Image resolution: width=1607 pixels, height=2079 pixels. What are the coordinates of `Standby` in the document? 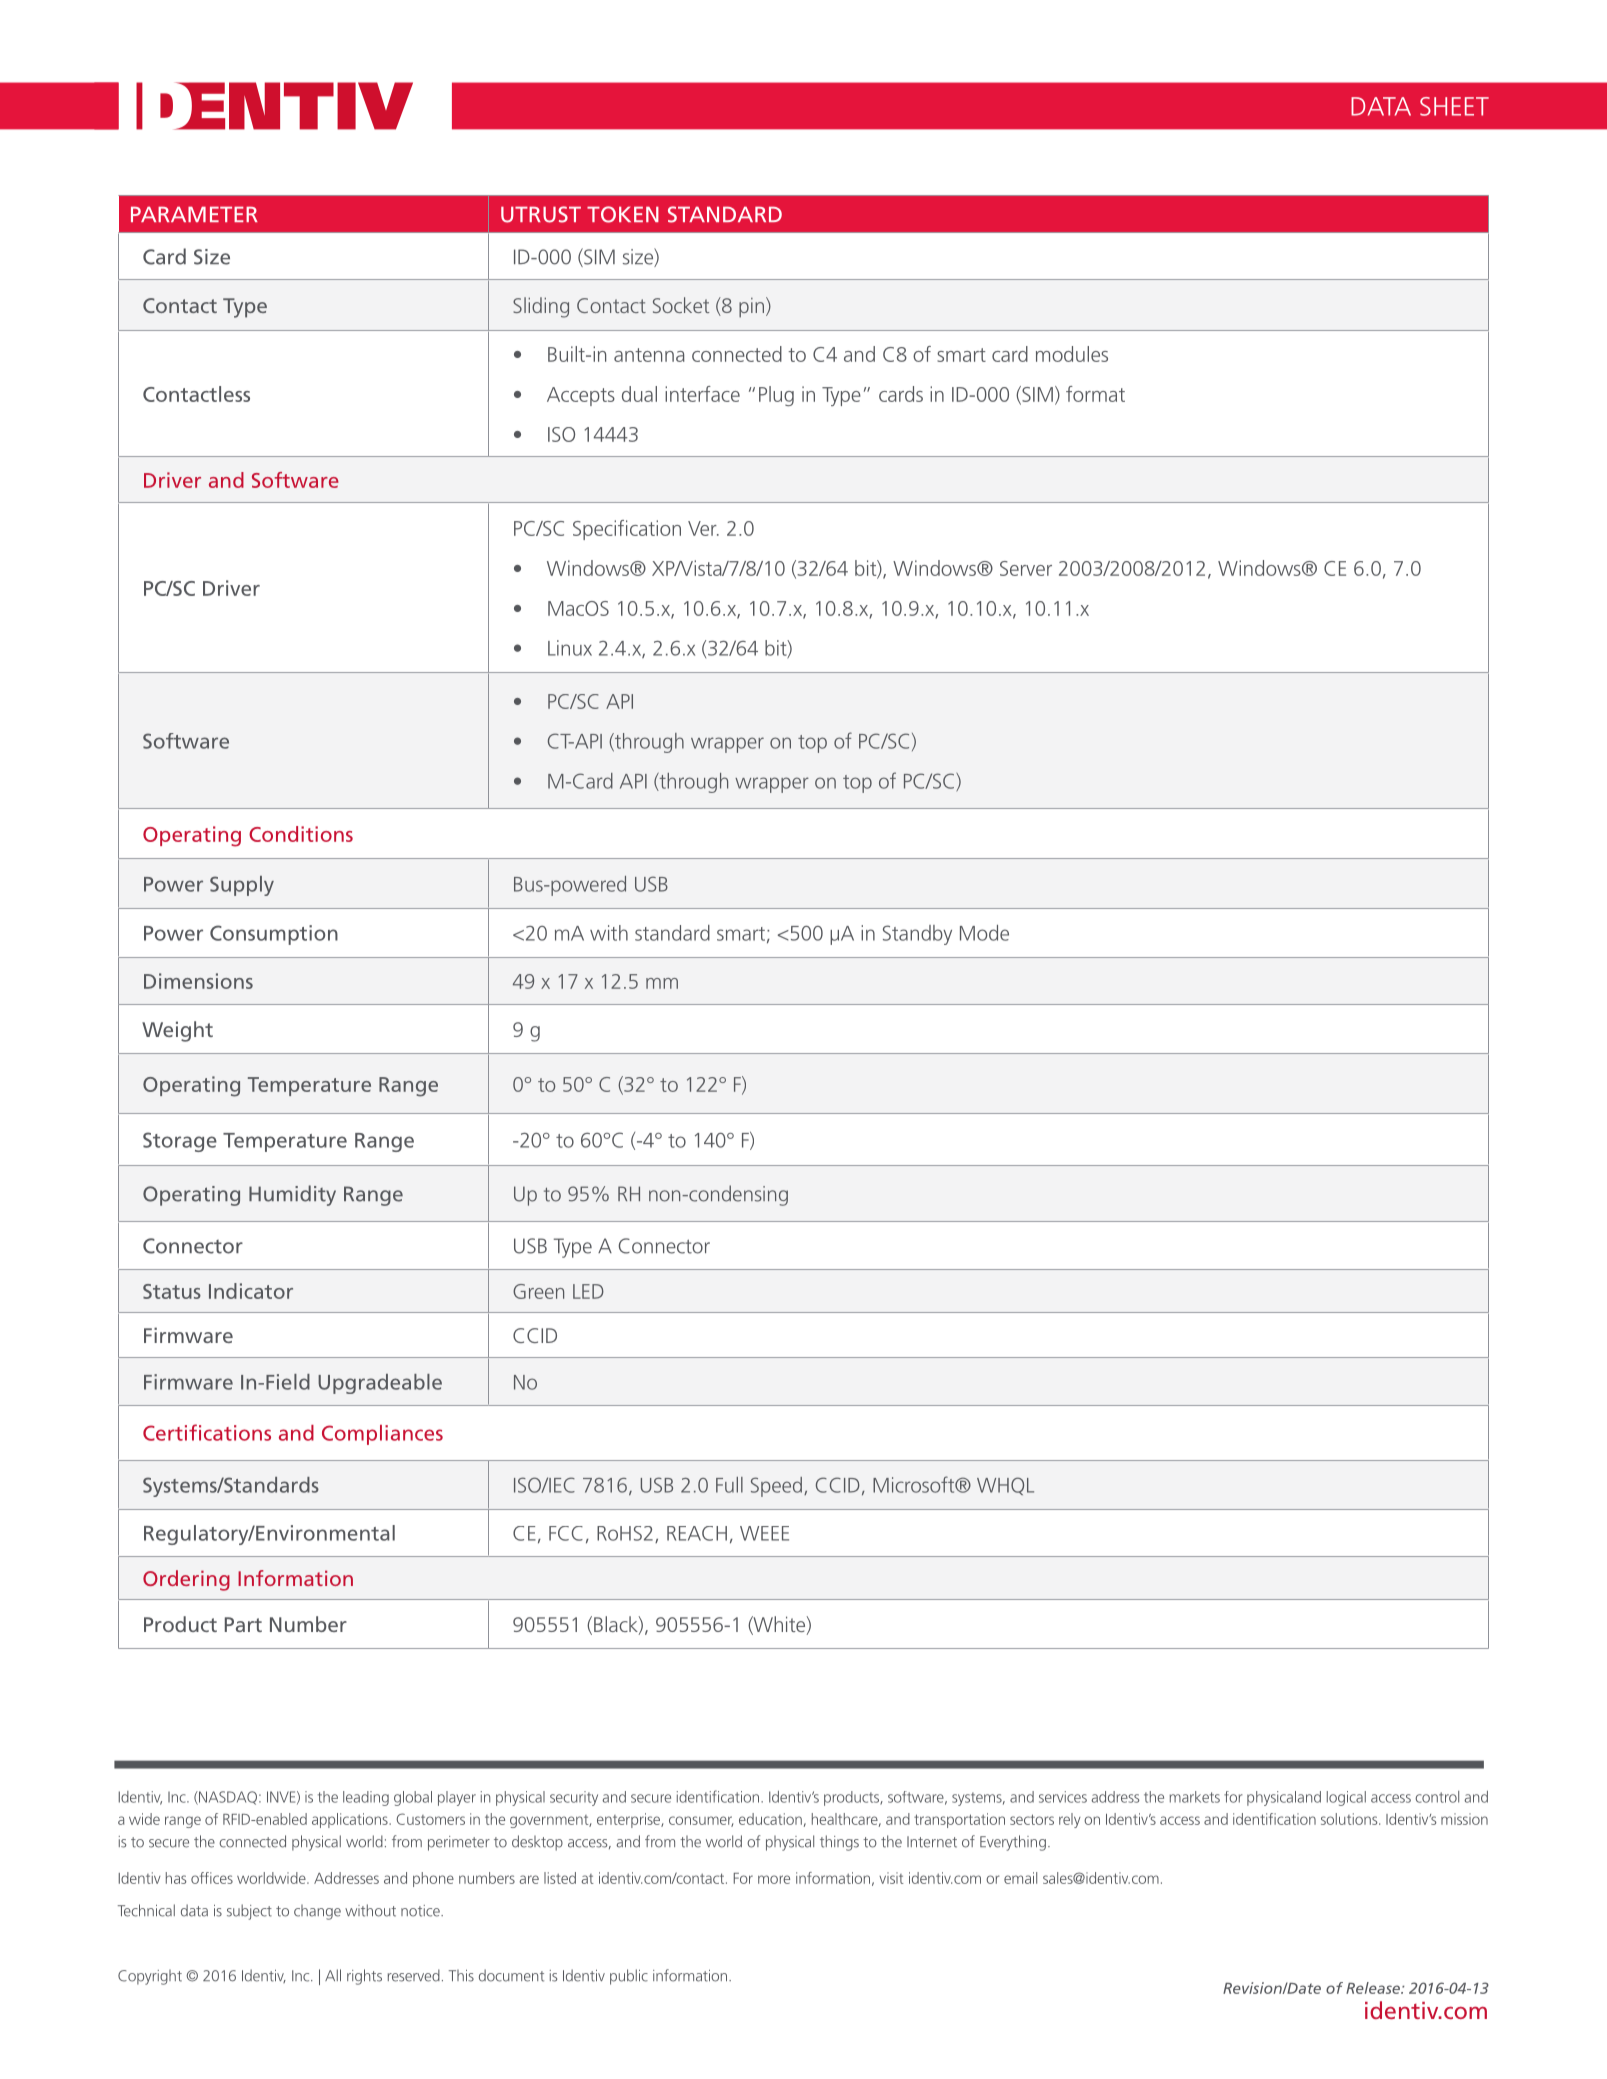 It's located at (917, 935).
